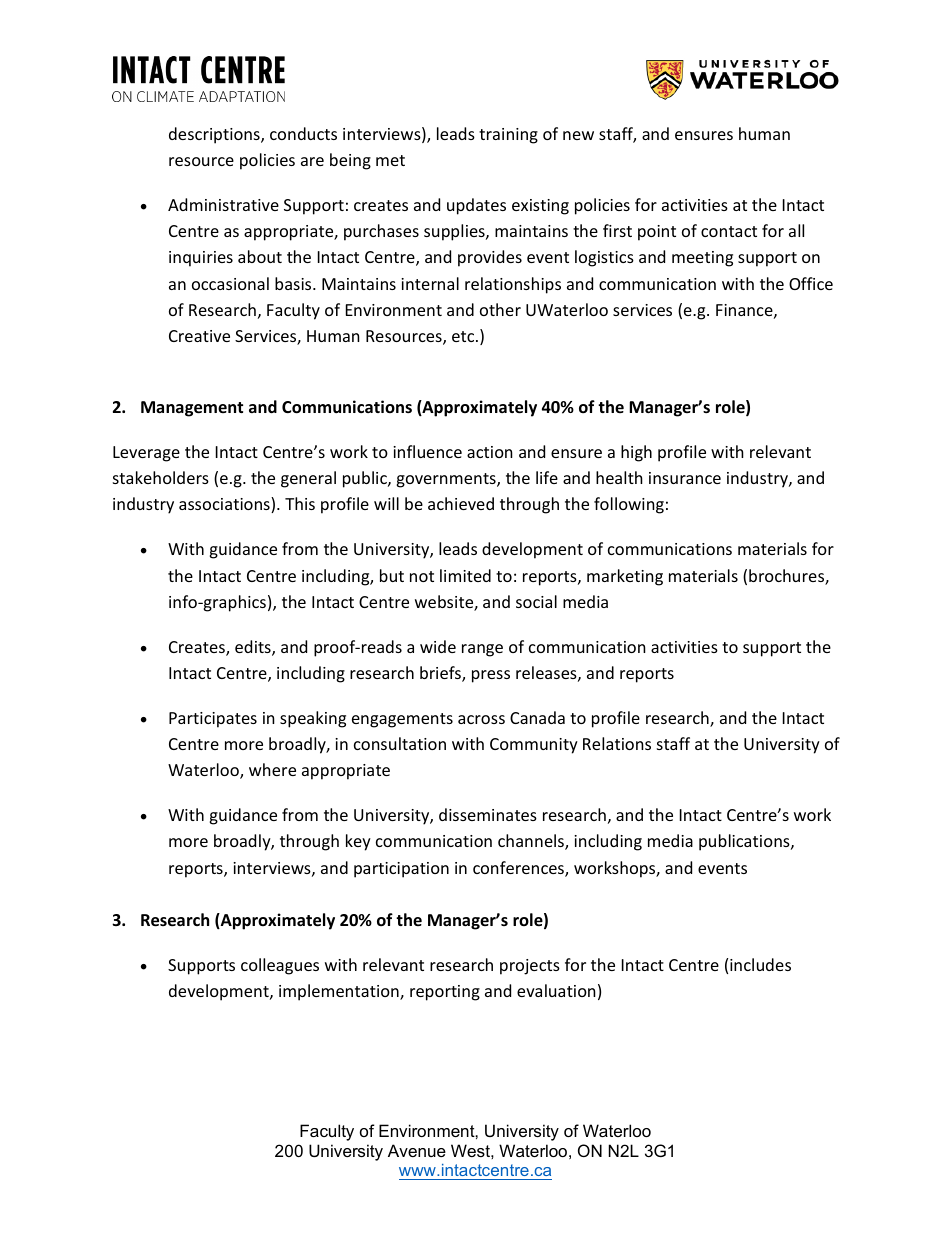  Describe the element at coordinates (215, 135) in the image. I see `descriptions` at that location.
